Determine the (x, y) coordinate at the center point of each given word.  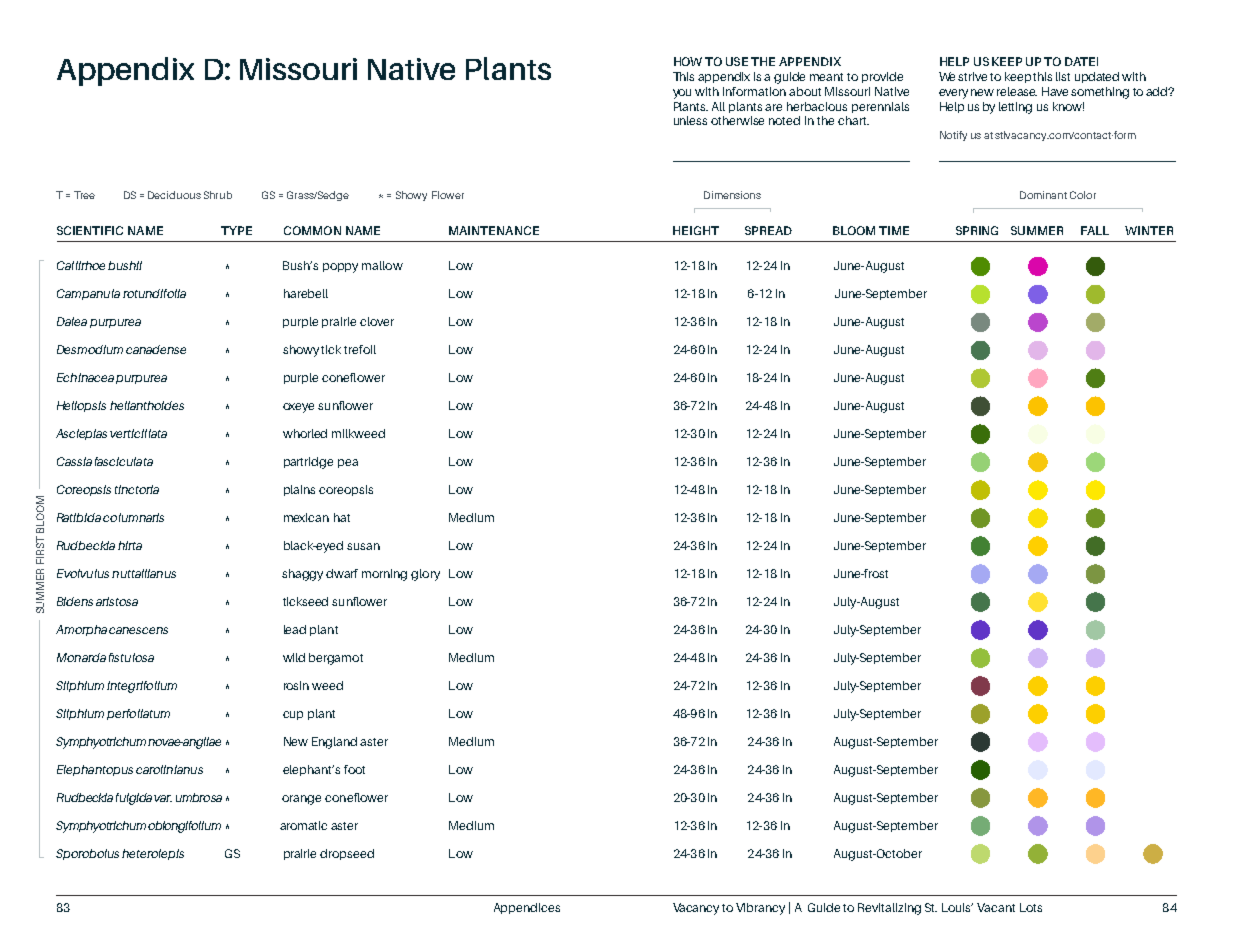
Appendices (527, 908)
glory (425, 575)
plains (299, 490)
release (1017, 91)
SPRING (977, 230)
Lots (1031, 907)
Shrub (218, 195)
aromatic (303, 825)
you (682, 94)
